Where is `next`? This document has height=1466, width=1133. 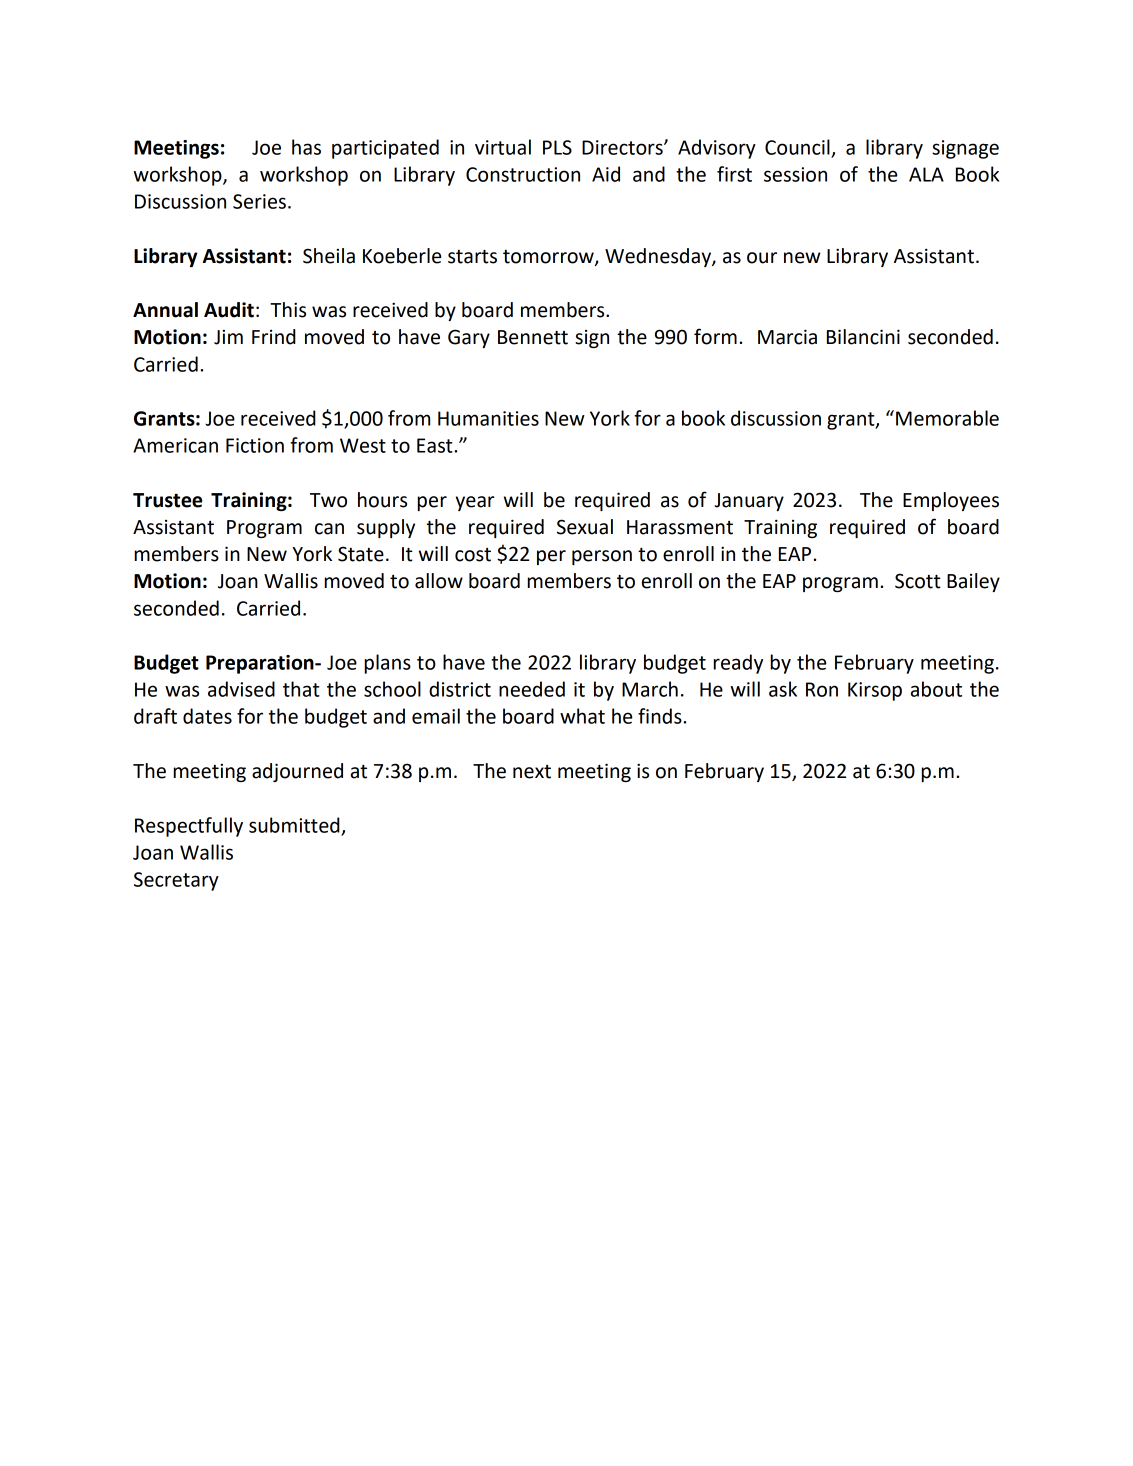
next is located at coordinates (532, 772).
